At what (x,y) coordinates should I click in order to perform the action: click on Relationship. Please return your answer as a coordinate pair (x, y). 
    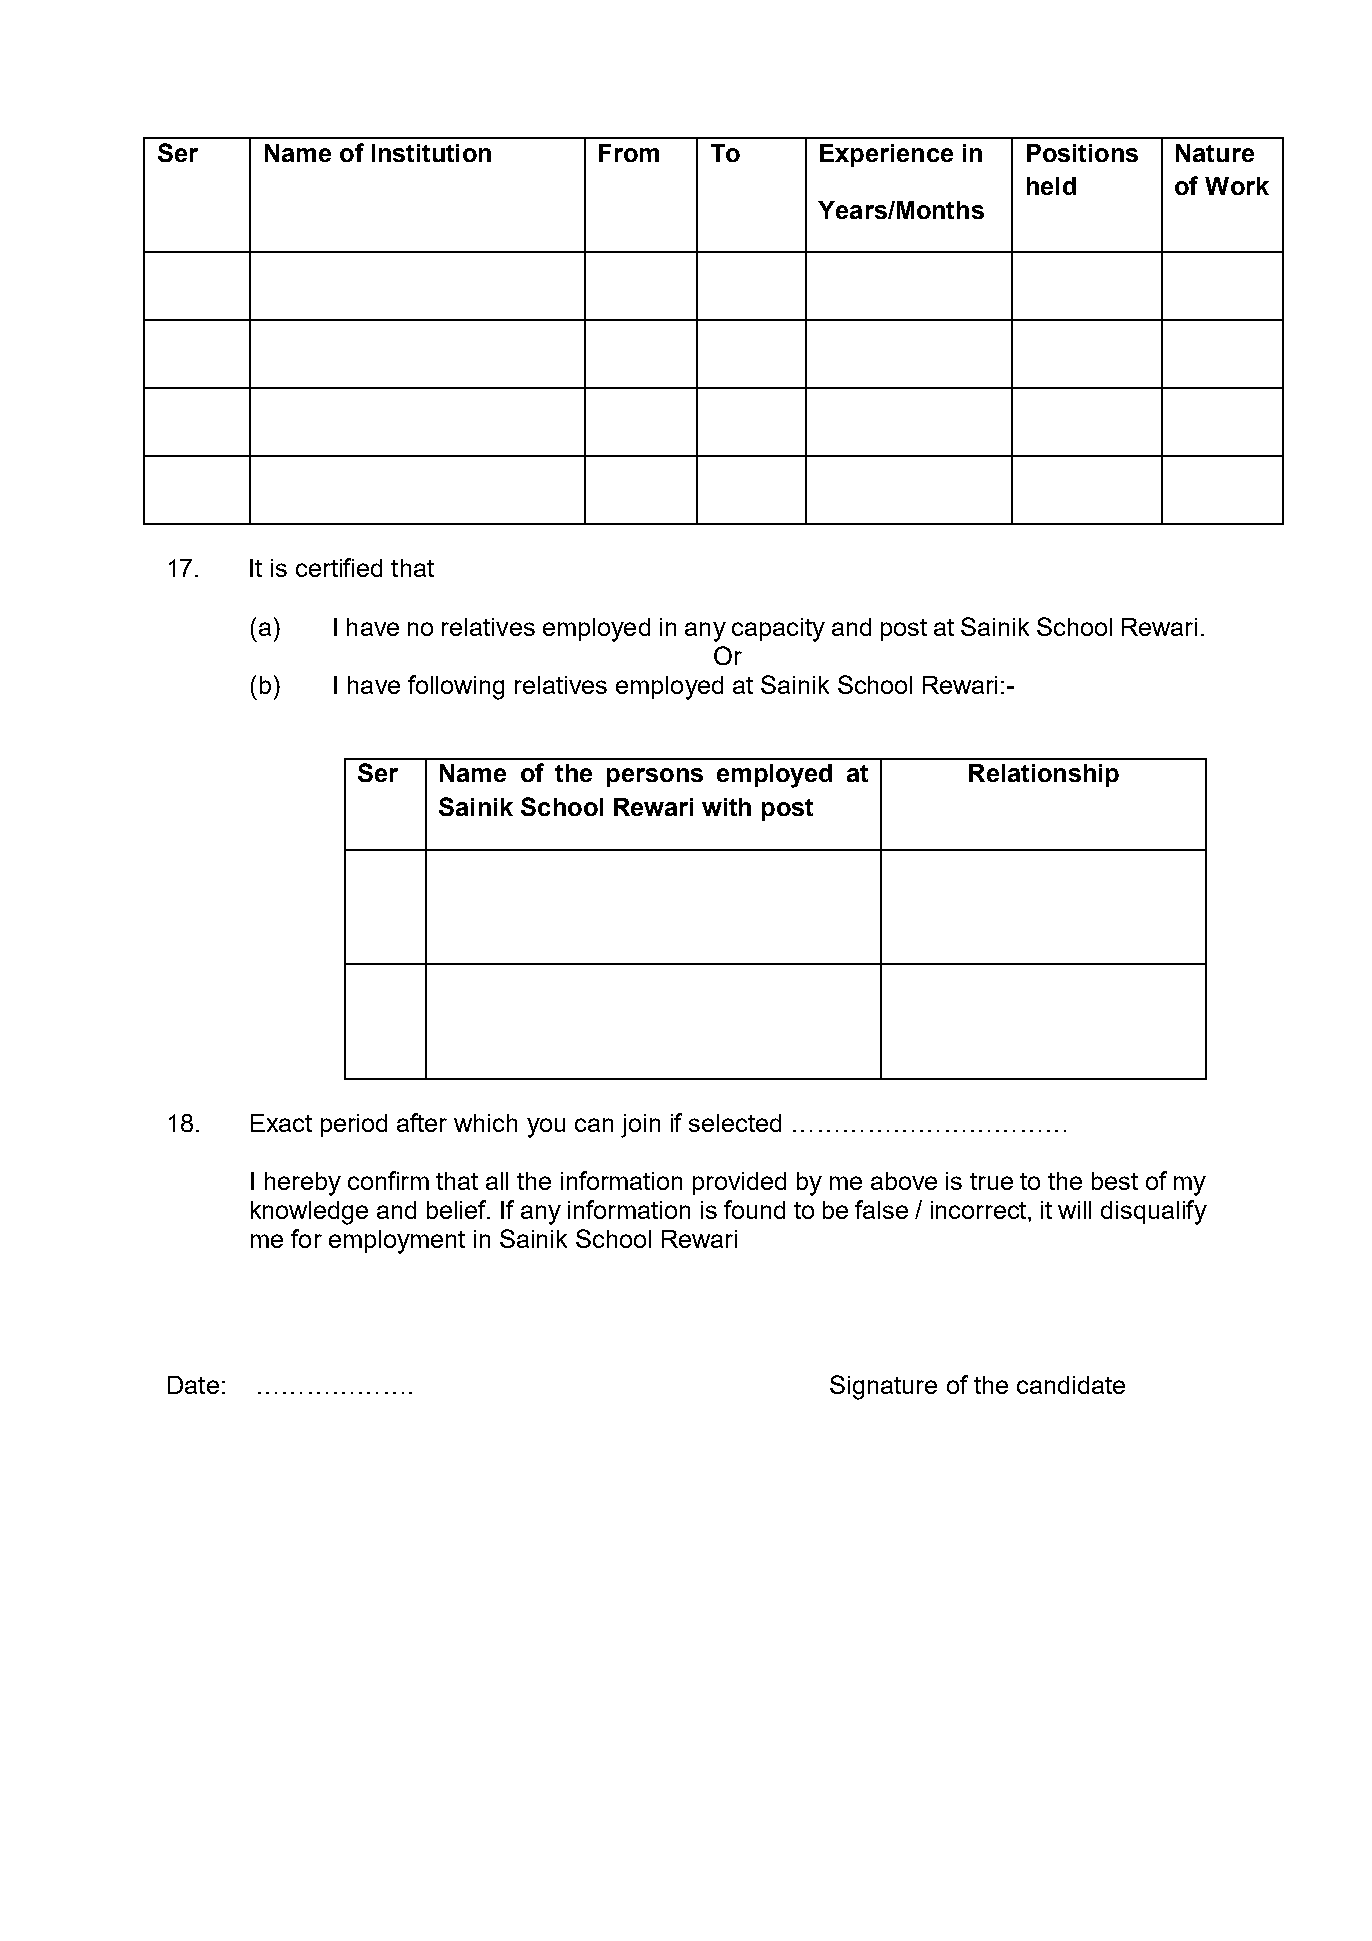
    Looking at the image, I should click on (1044, 775).
